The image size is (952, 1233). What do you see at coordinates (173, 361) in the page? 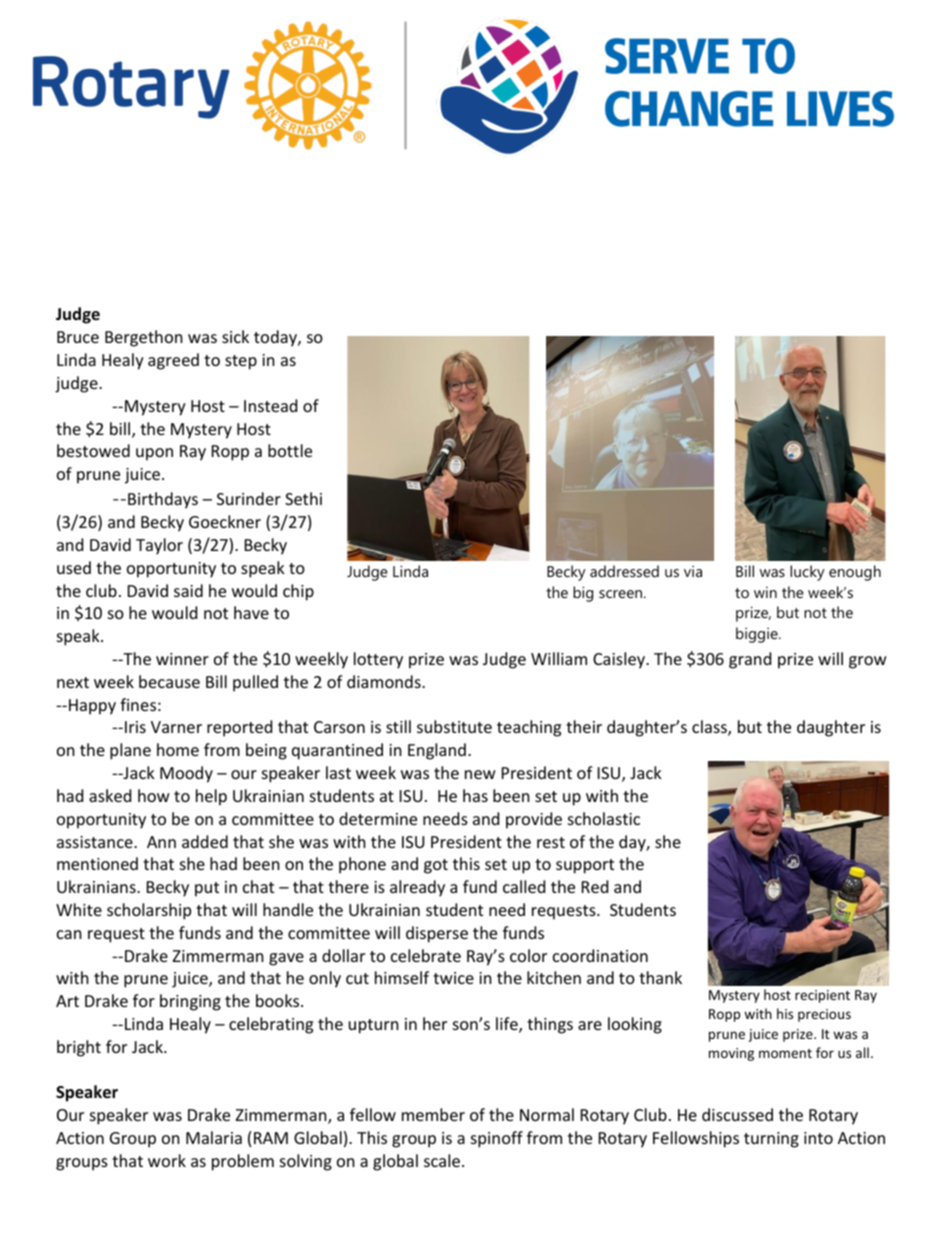
I see `agreed` at bounding box center [173, 361].
